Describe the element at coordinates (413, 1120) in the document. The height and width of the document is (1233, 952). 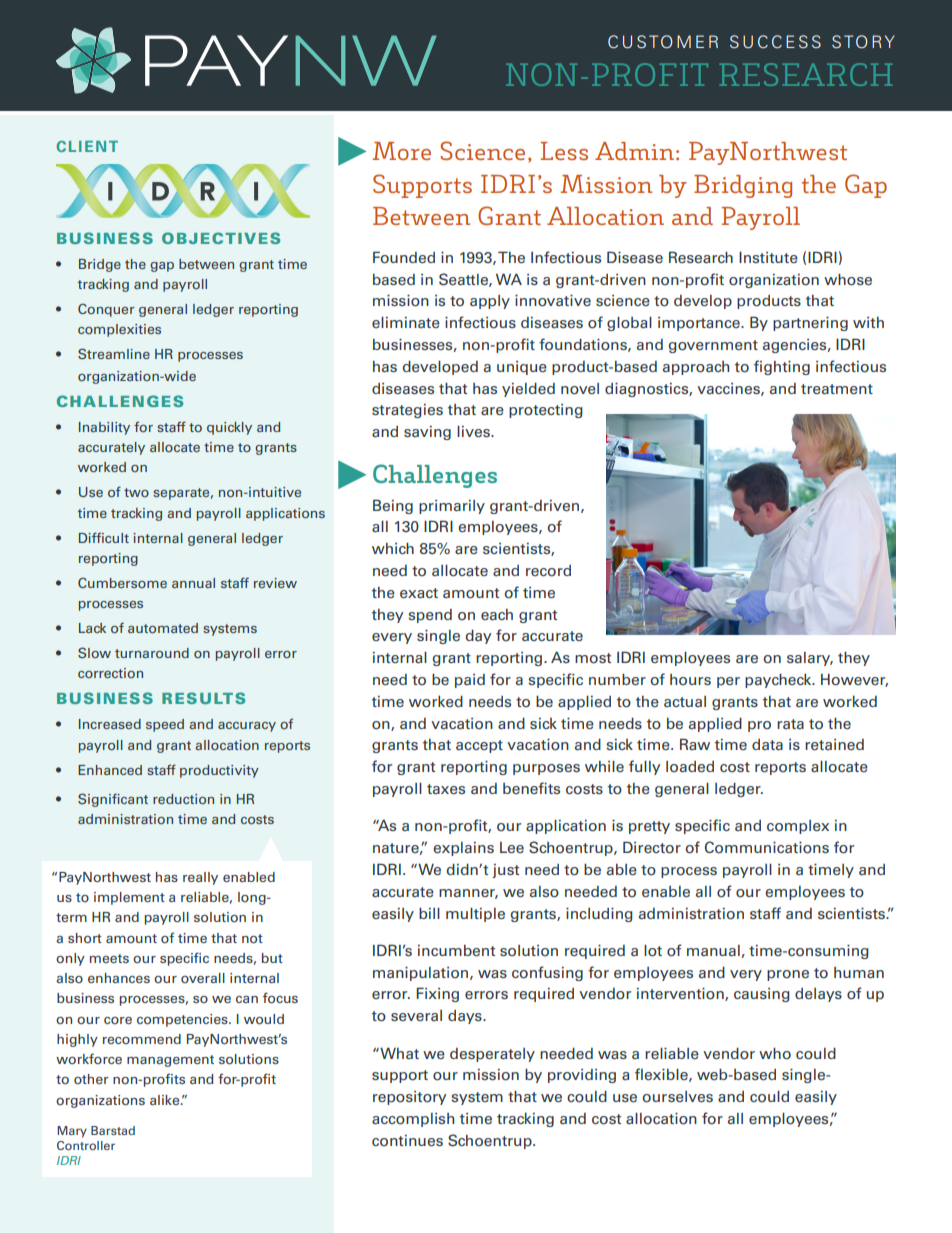
I see `accomplish` at that location.
